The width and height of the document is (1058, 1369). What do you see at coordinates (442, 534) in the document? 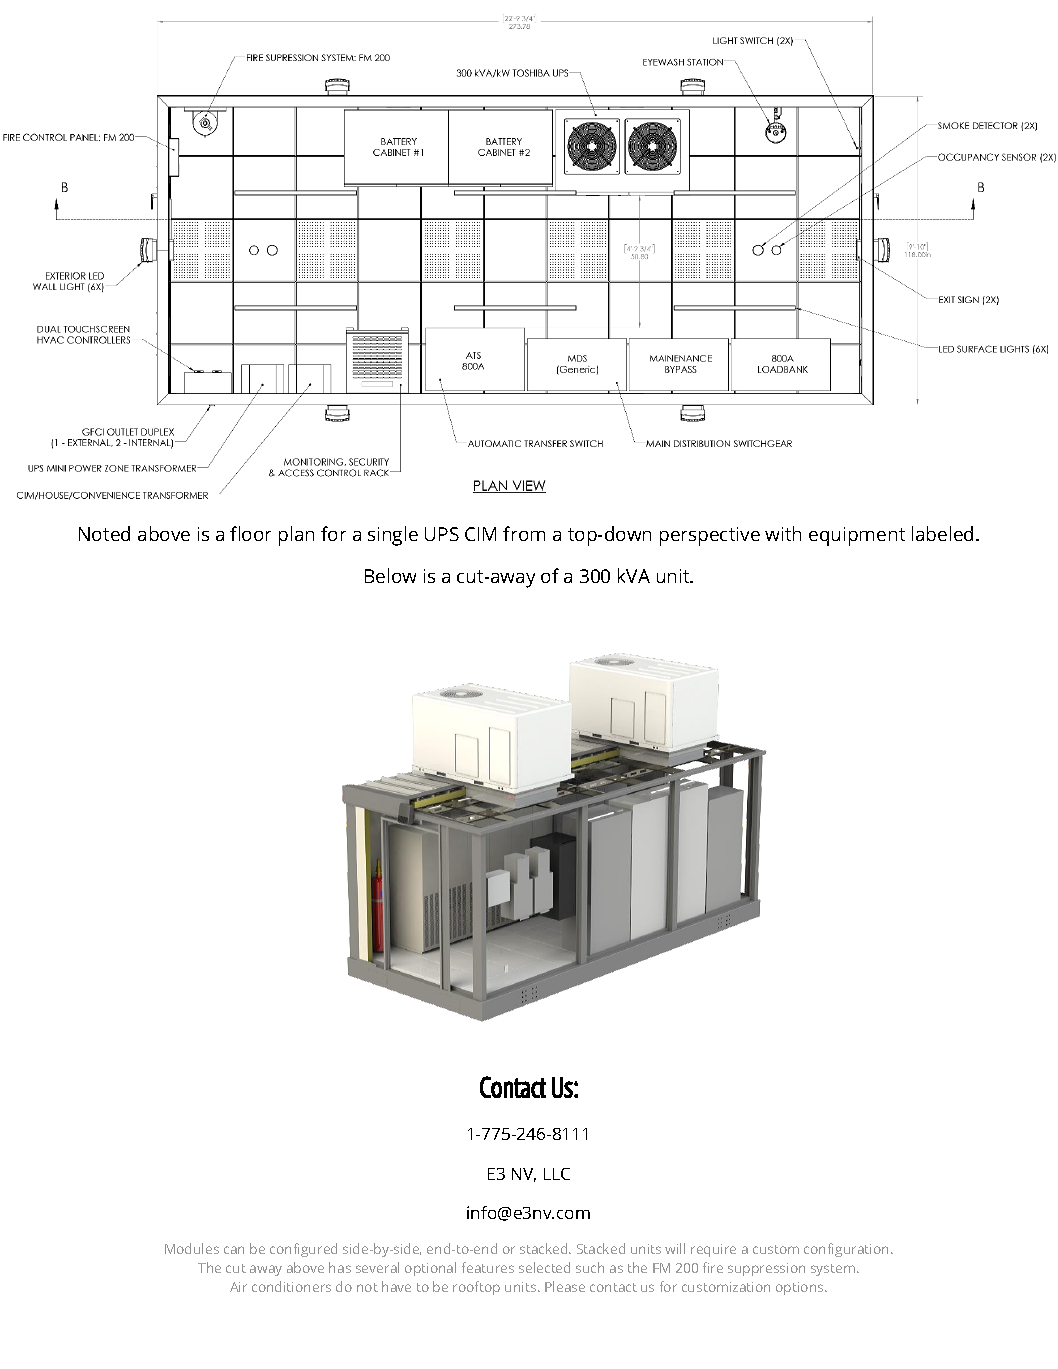
I see `UPS` at bounding box center [442, 534].
